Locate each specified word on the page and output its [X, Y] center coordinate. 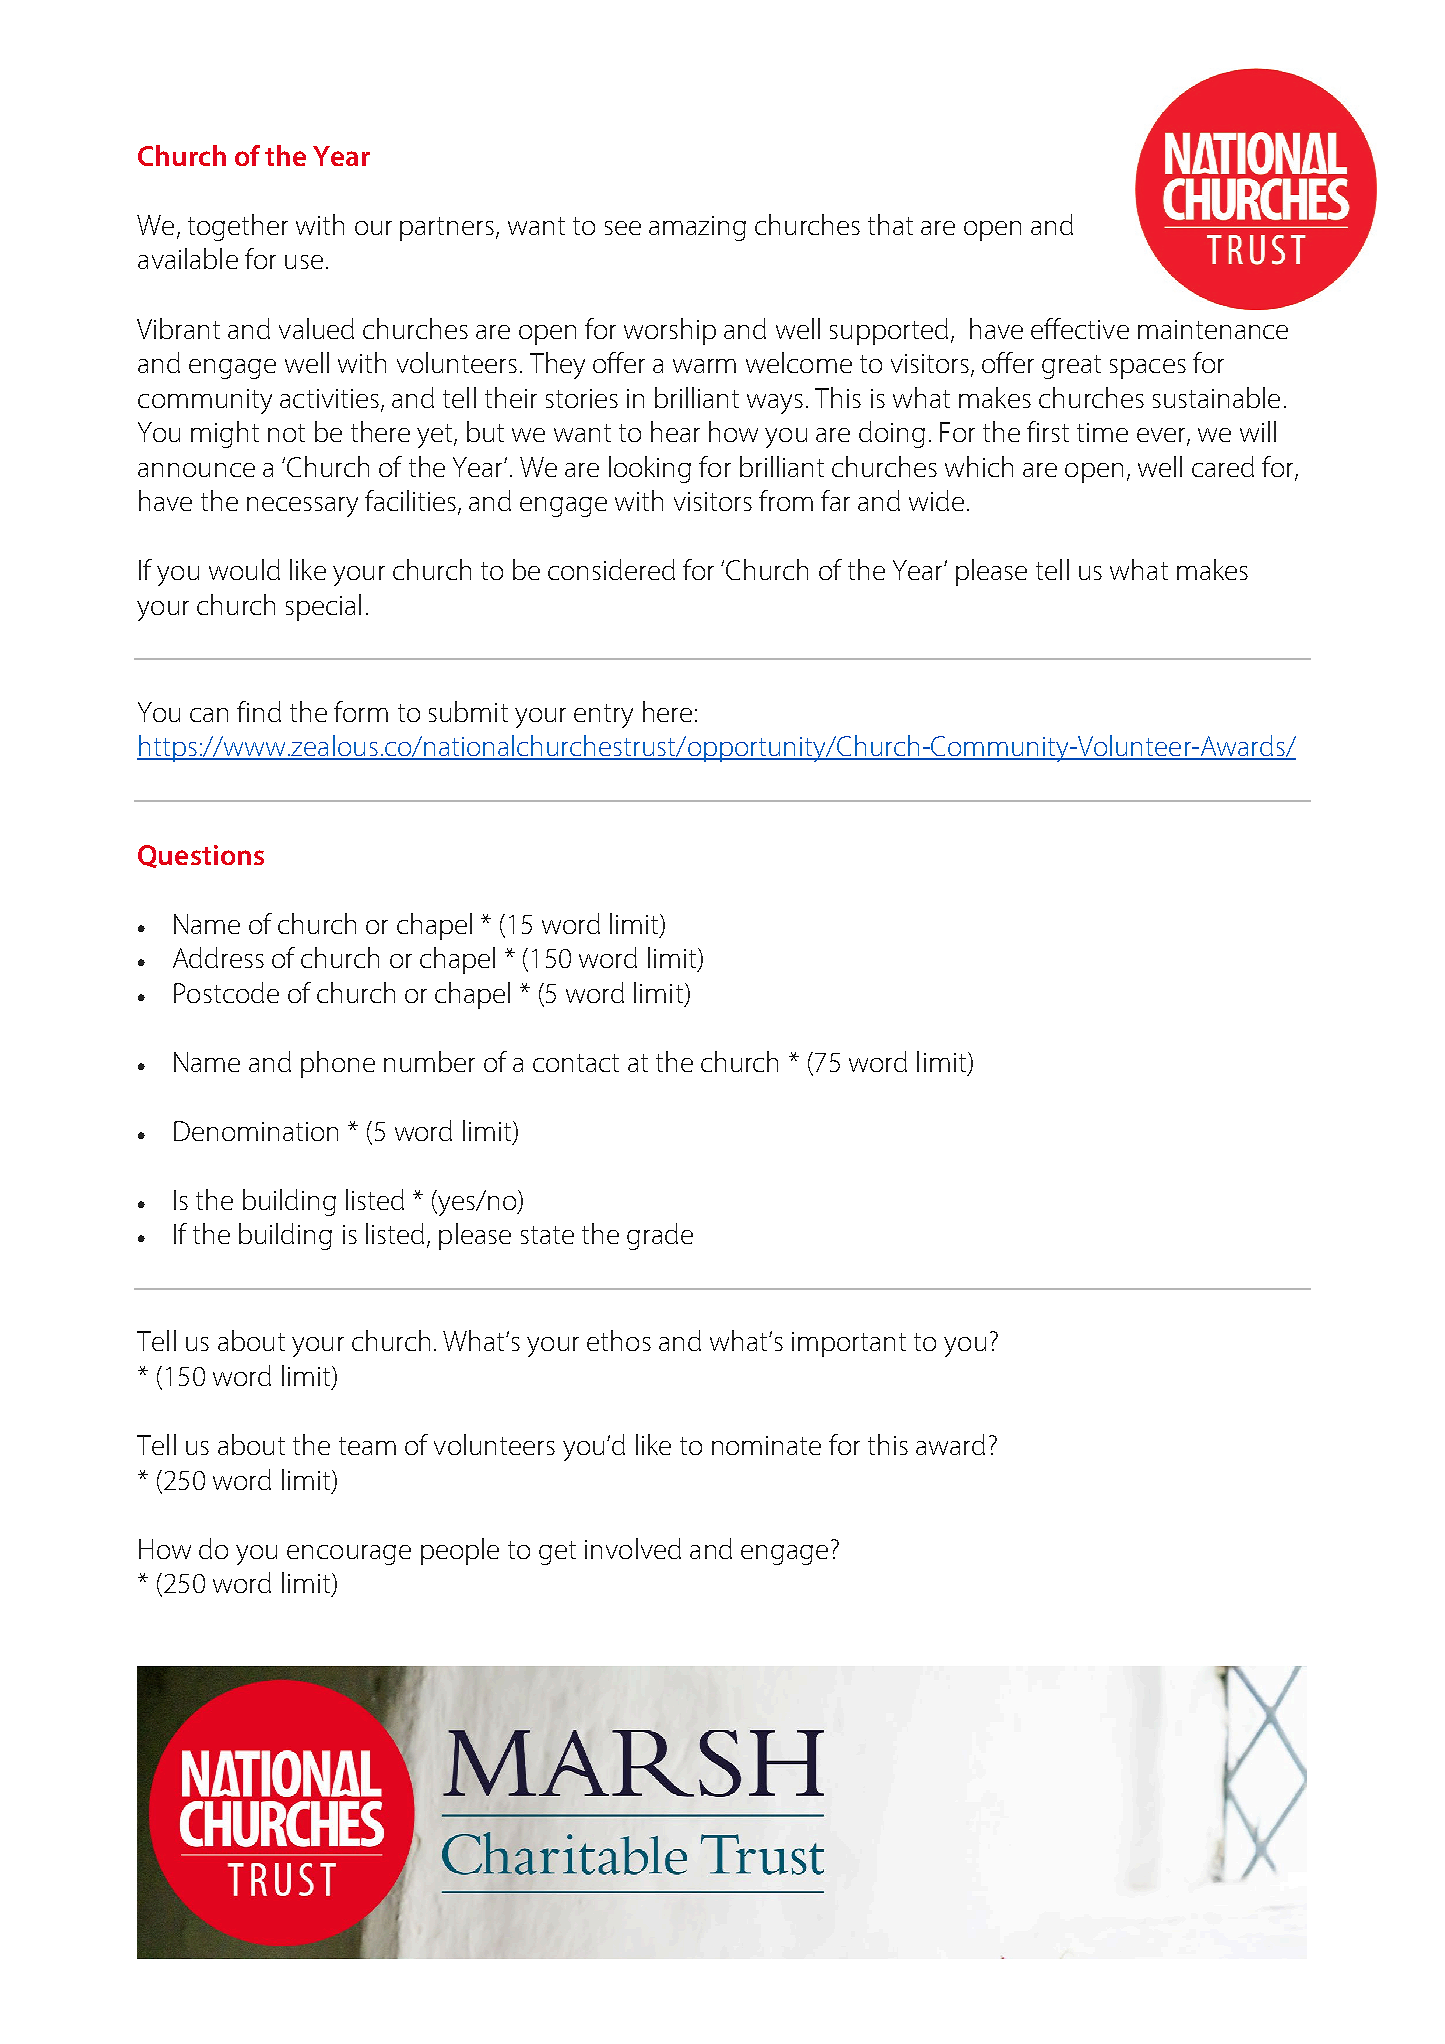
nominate [766, 1445]
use [304, 262]
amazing [697, 228]
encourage [349, 1555]
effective [1080, 328]
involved [633, 1548]
